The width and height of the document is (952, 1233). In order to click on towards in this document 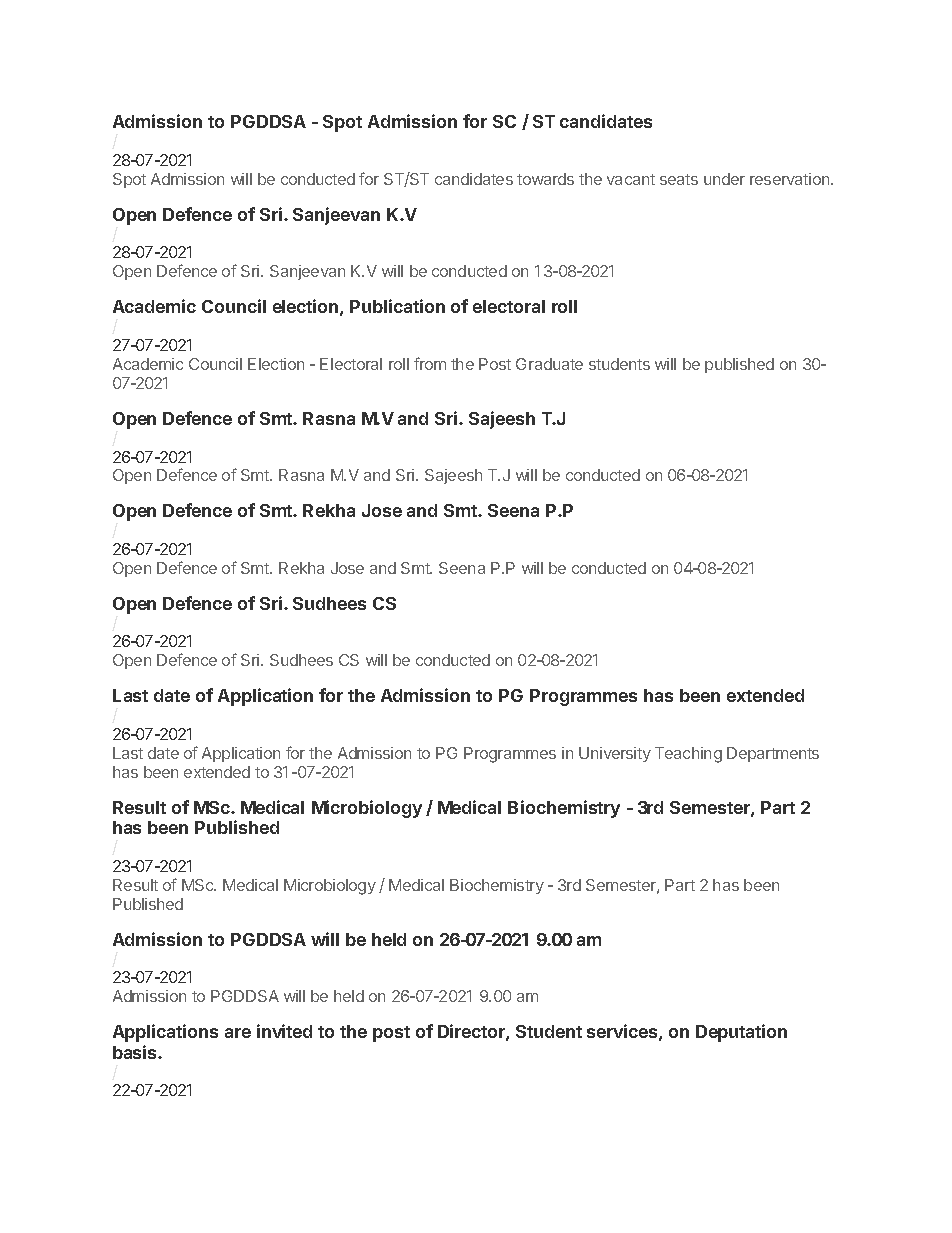, I will do `click(545, 179)`.
